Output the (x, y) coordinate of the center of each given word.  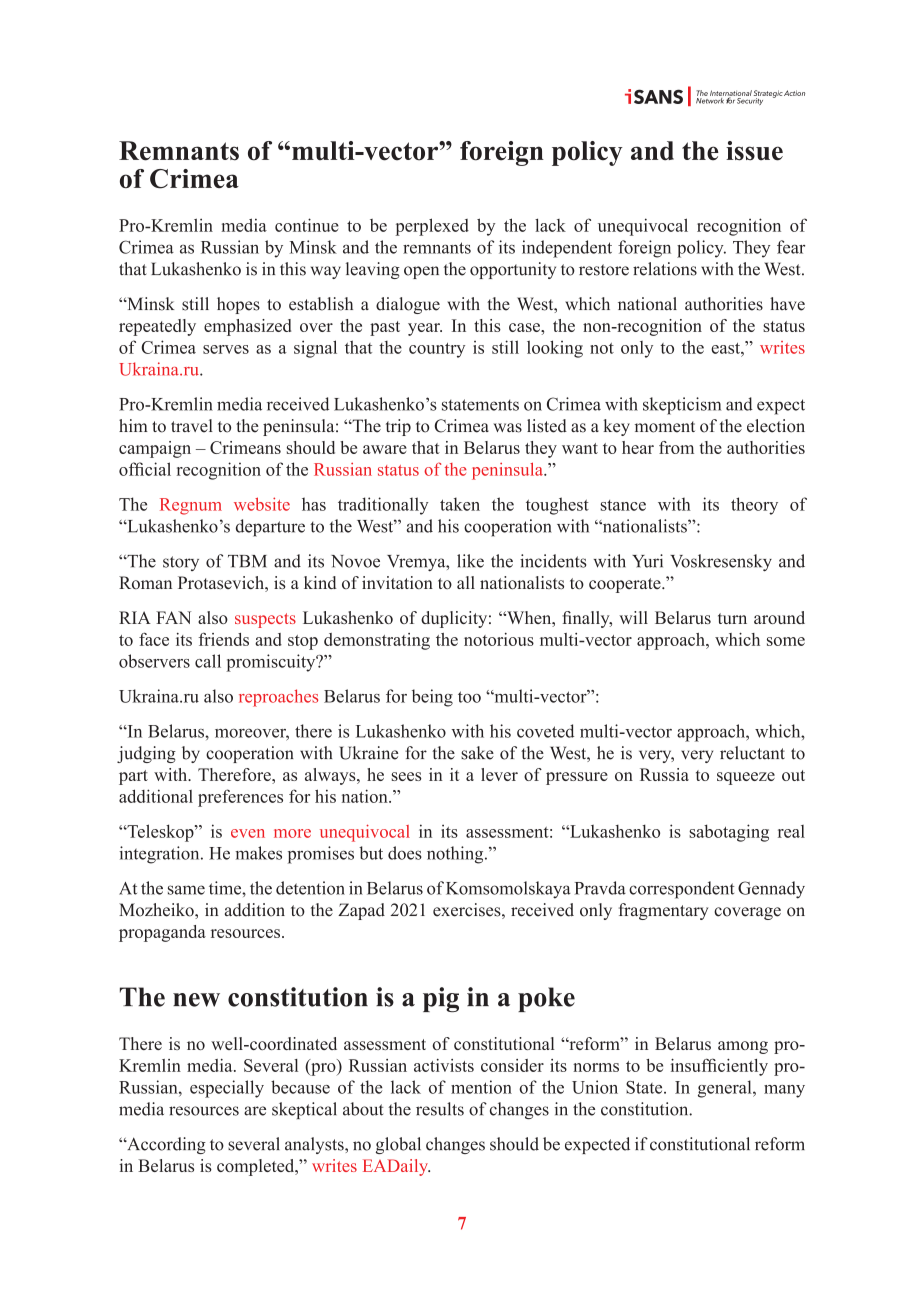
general (726, 1089)
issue (754, 151)
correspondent (681, 890)
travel (192, 426)
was (507, 428)
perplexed (432, 227)
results (440, 1109)
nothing (456, 855)
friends (223, 639)
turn (732, 618)
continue (307, 225)
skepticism (682, 406)
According (165, 1145)
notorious (499, 639)
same (186, 890)
